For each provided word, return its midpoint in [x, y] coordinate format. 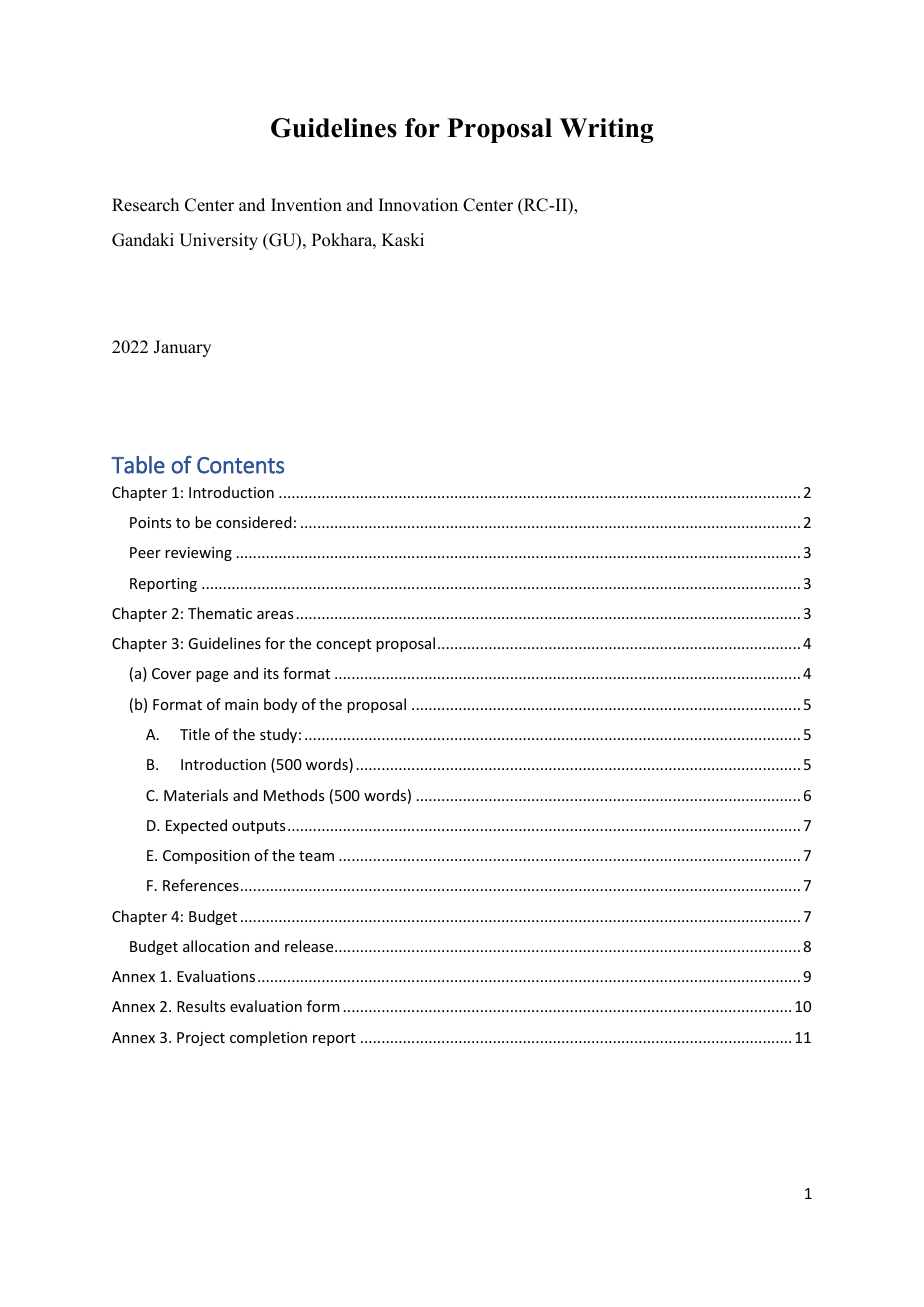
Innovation [418, 205]
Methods [294, 795]
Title [195, 734]
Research [145, 205]
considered [254, 522]
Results [201, 1006]
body [280, 705]
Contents [240, 465]
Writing [606, 130]
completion [268, 1038]
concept [343, 645]
